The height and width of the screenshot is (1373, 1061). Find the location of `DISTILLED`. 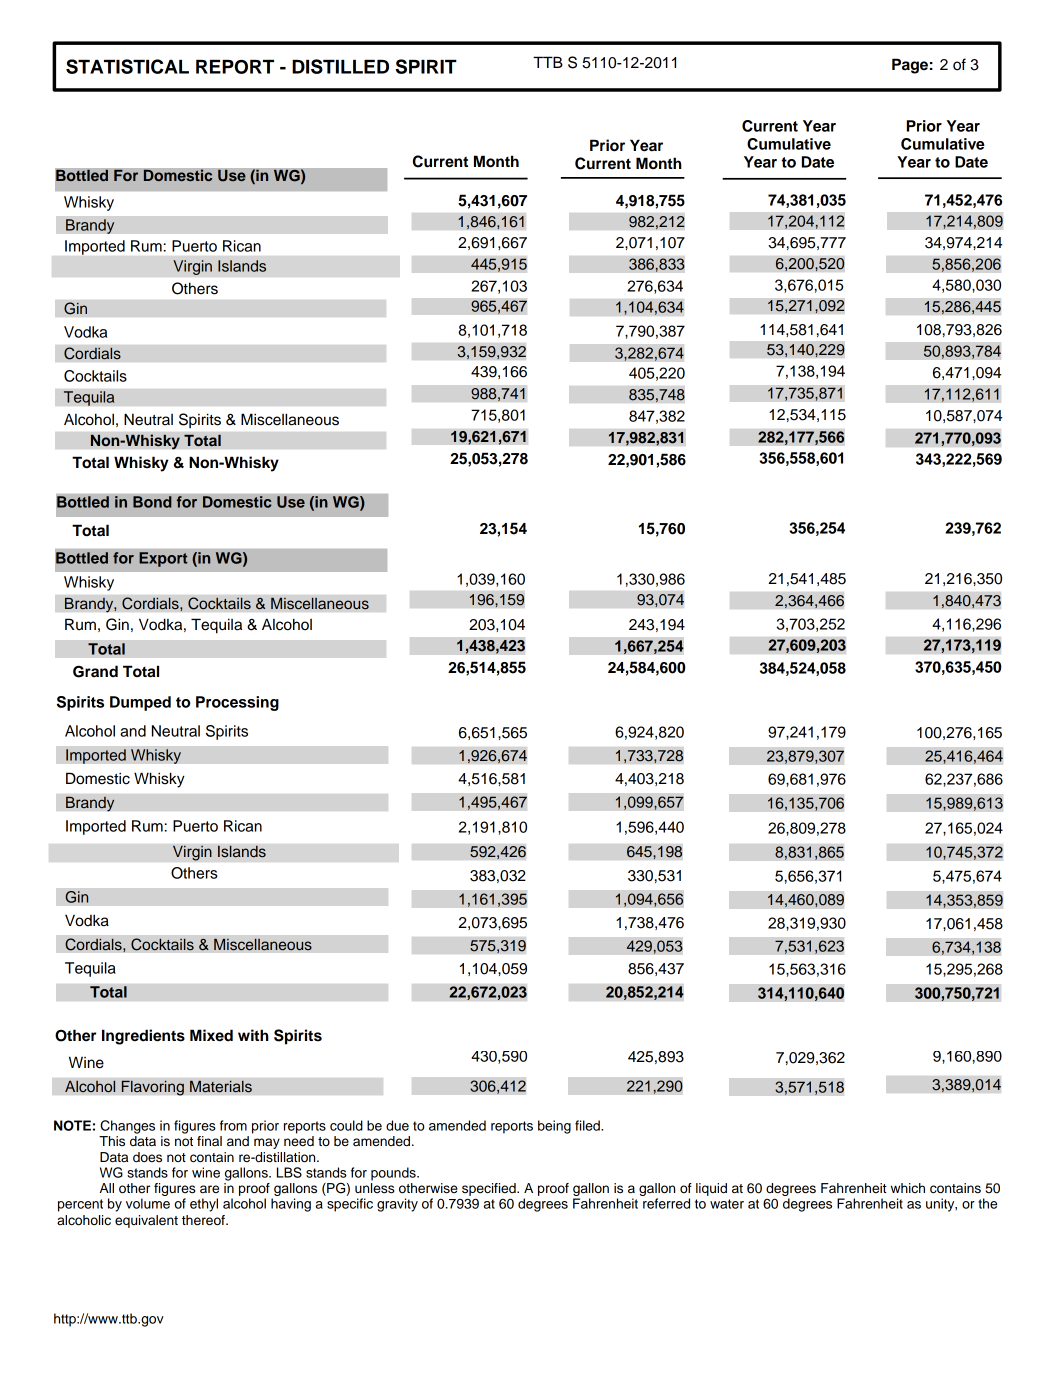

DISTILLED is located at coordinates (340, 66).
